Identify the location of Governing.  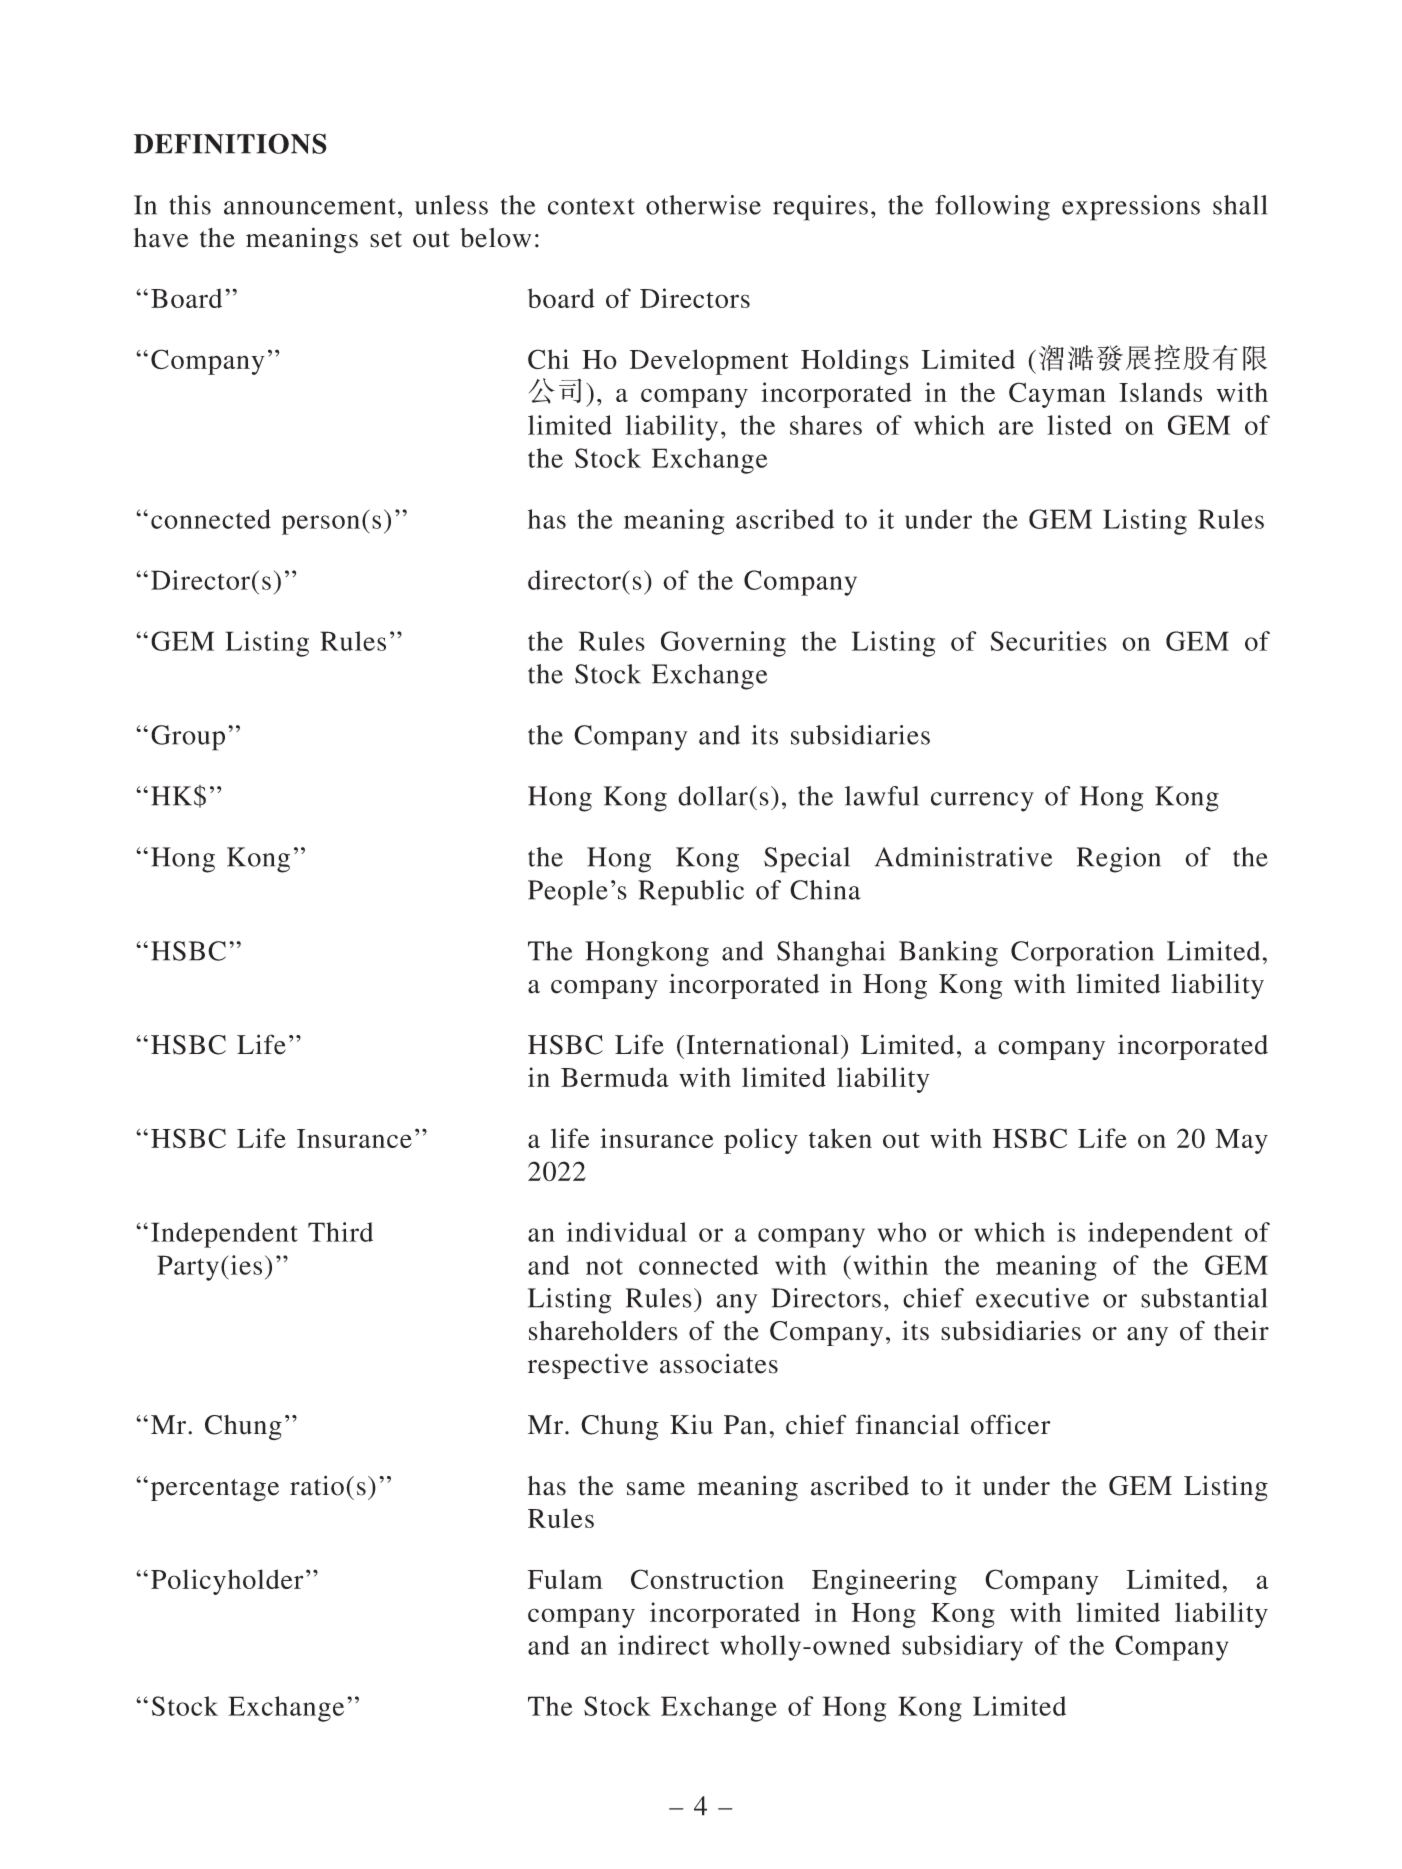
(723, 644).
